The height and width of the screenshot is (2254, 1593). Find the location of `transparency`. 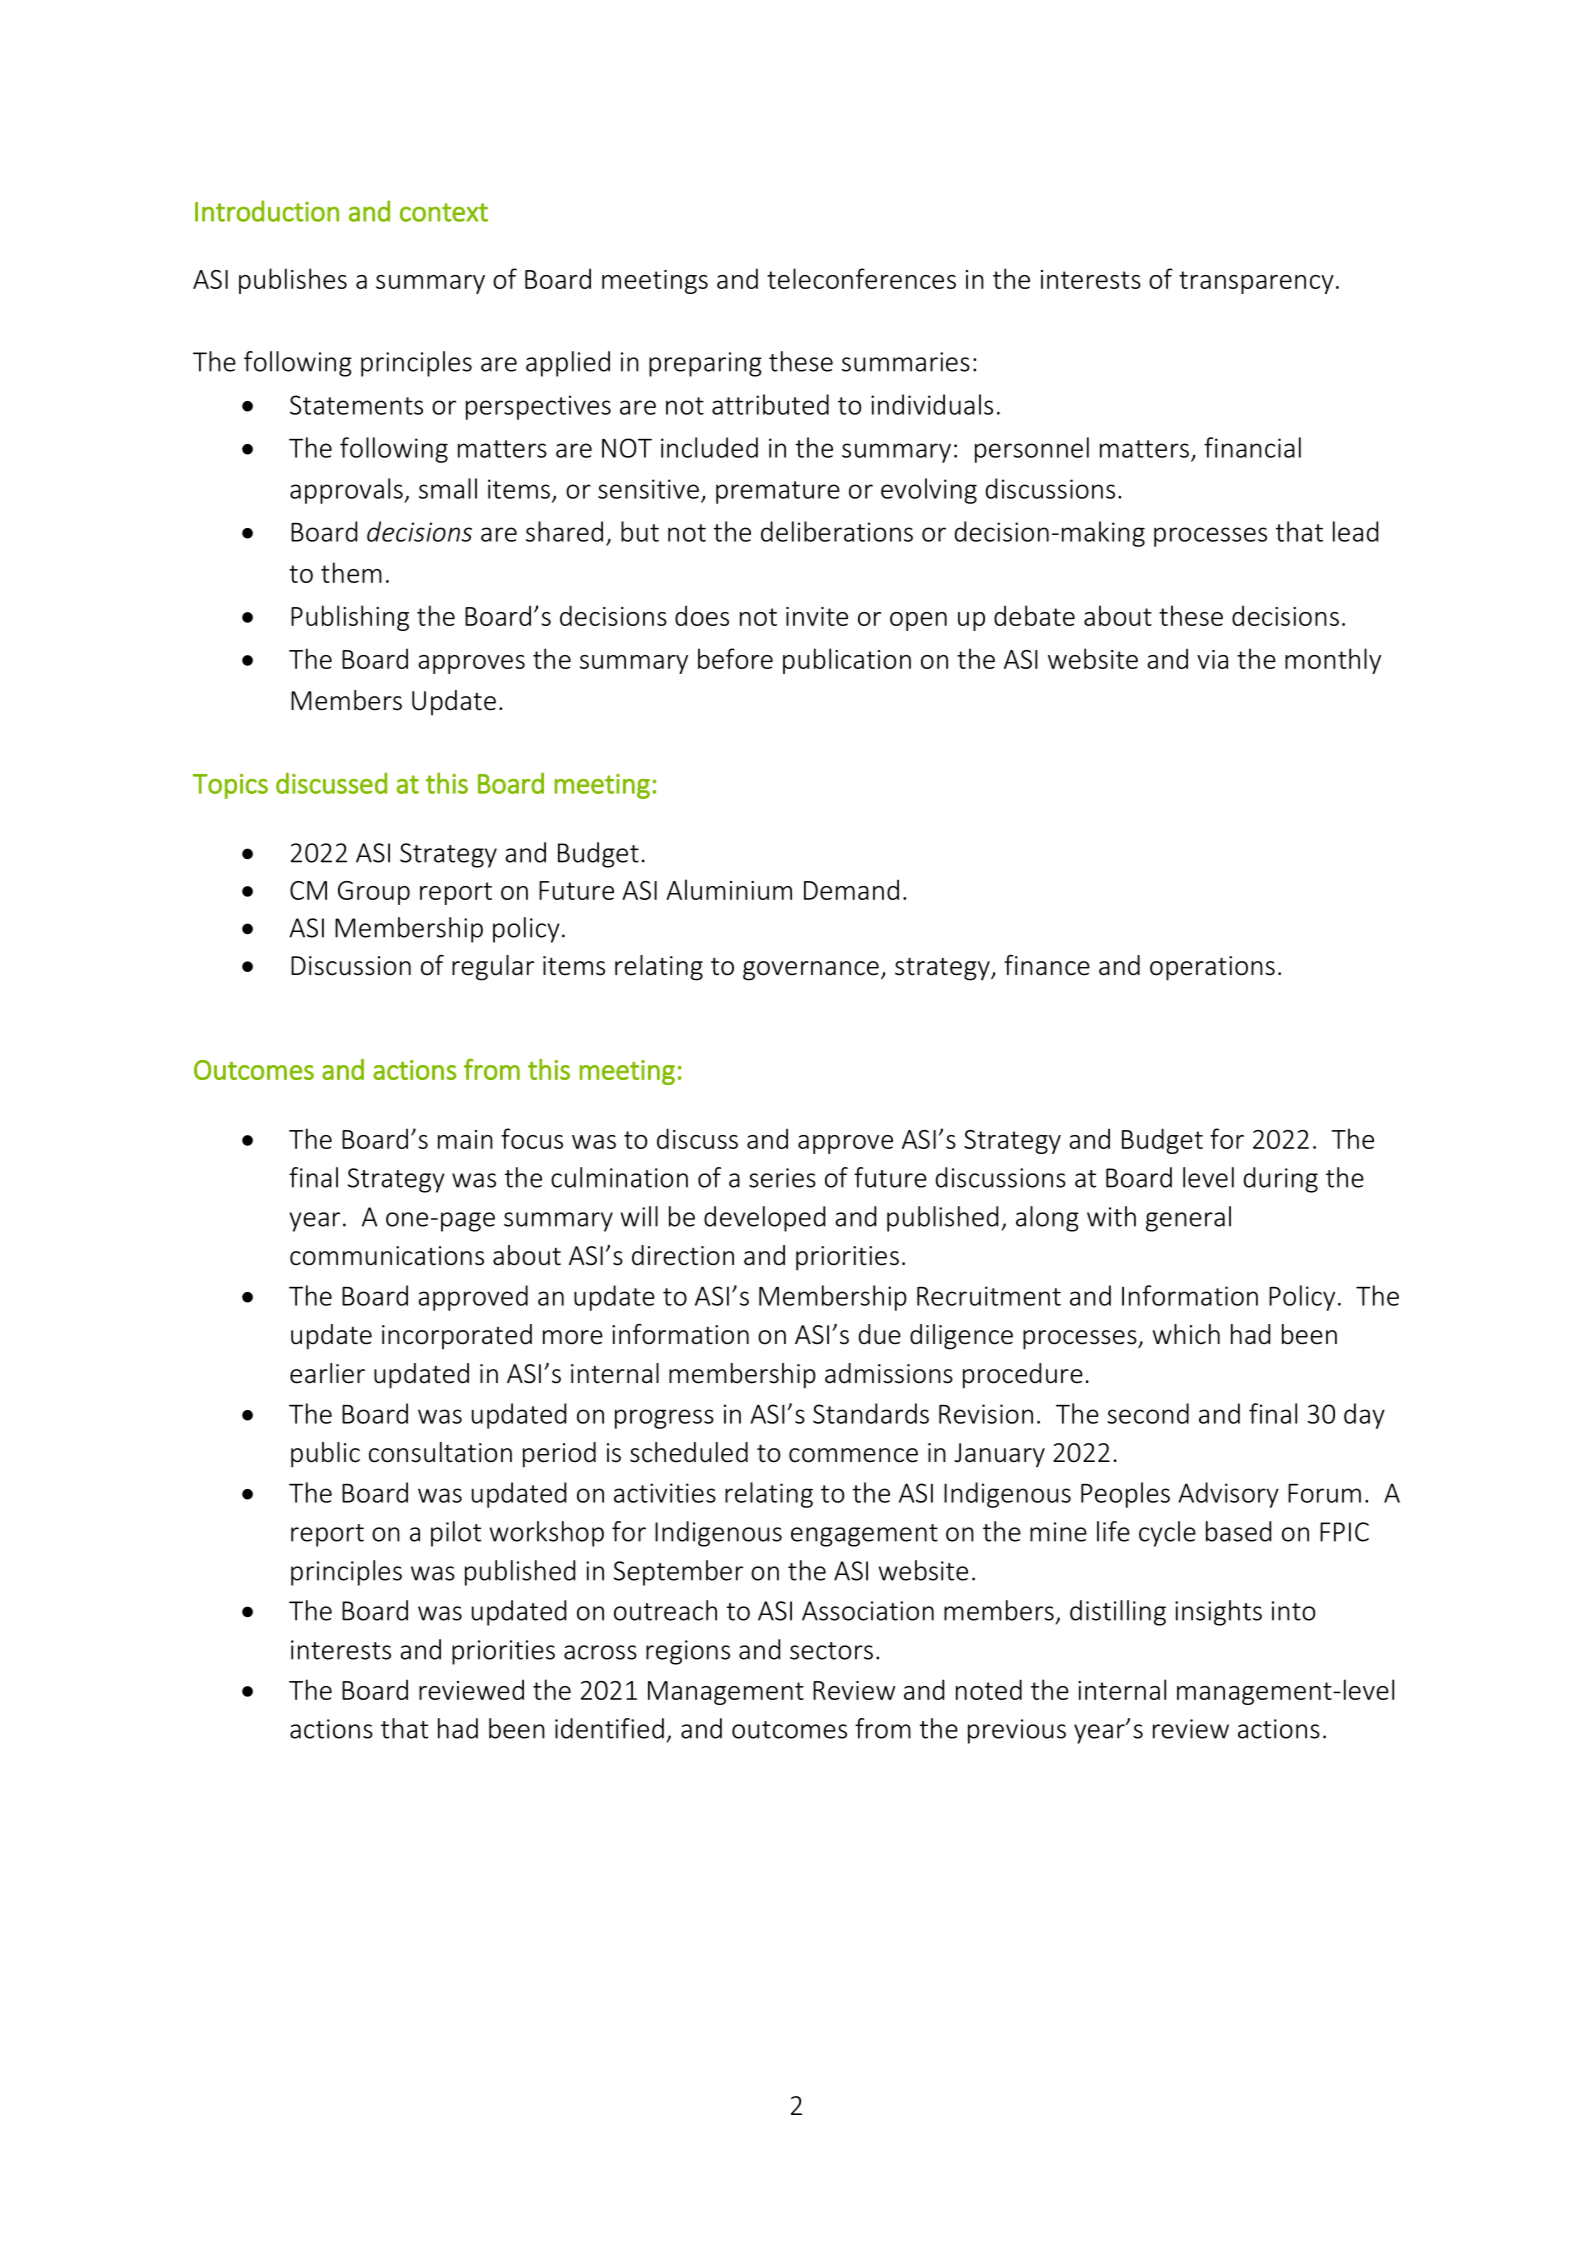

transparency is located at coordinates (1256, 282).
